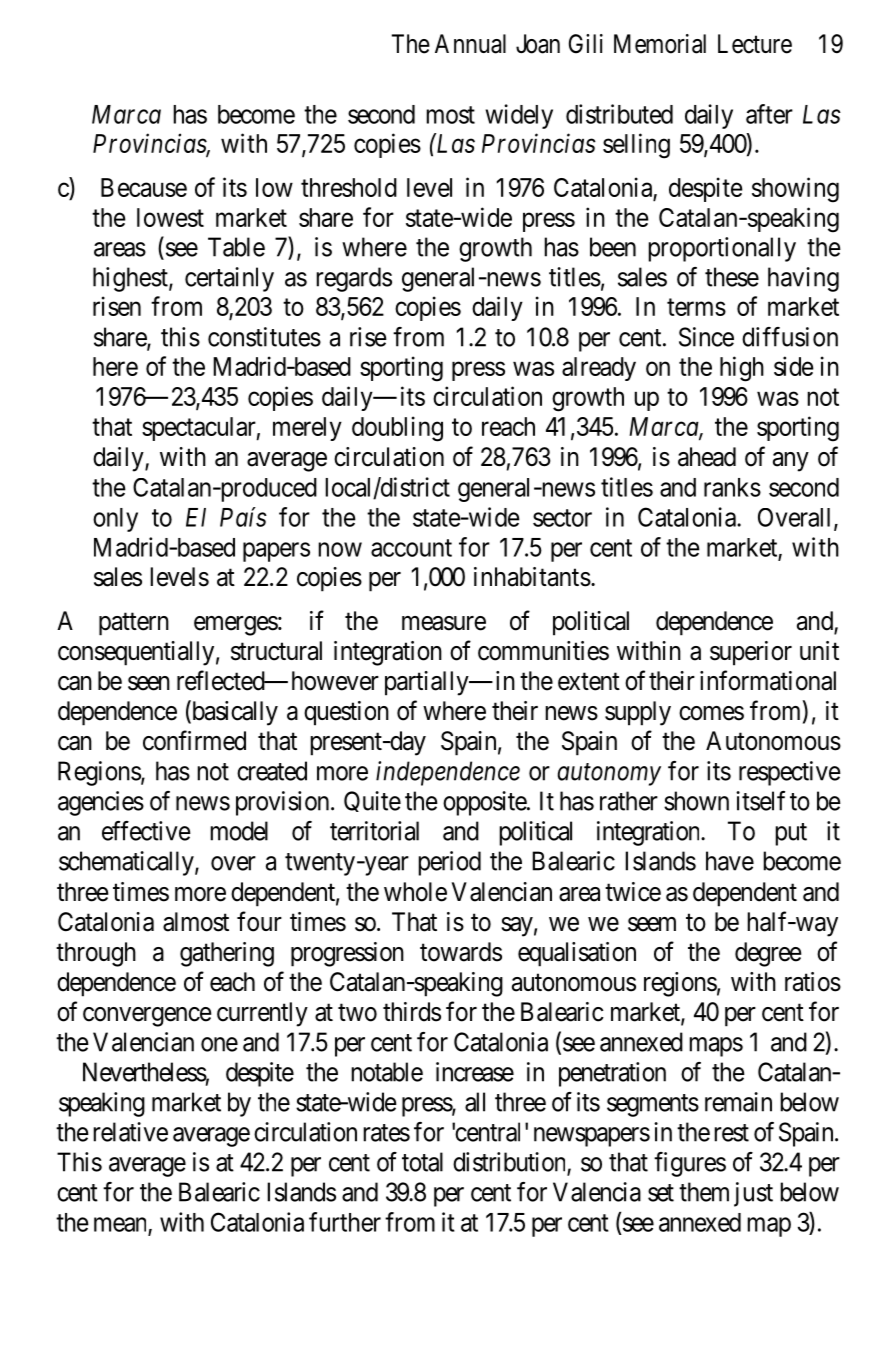 The image size is (888, 1372). I want to click on measure, so click(444, 623).
